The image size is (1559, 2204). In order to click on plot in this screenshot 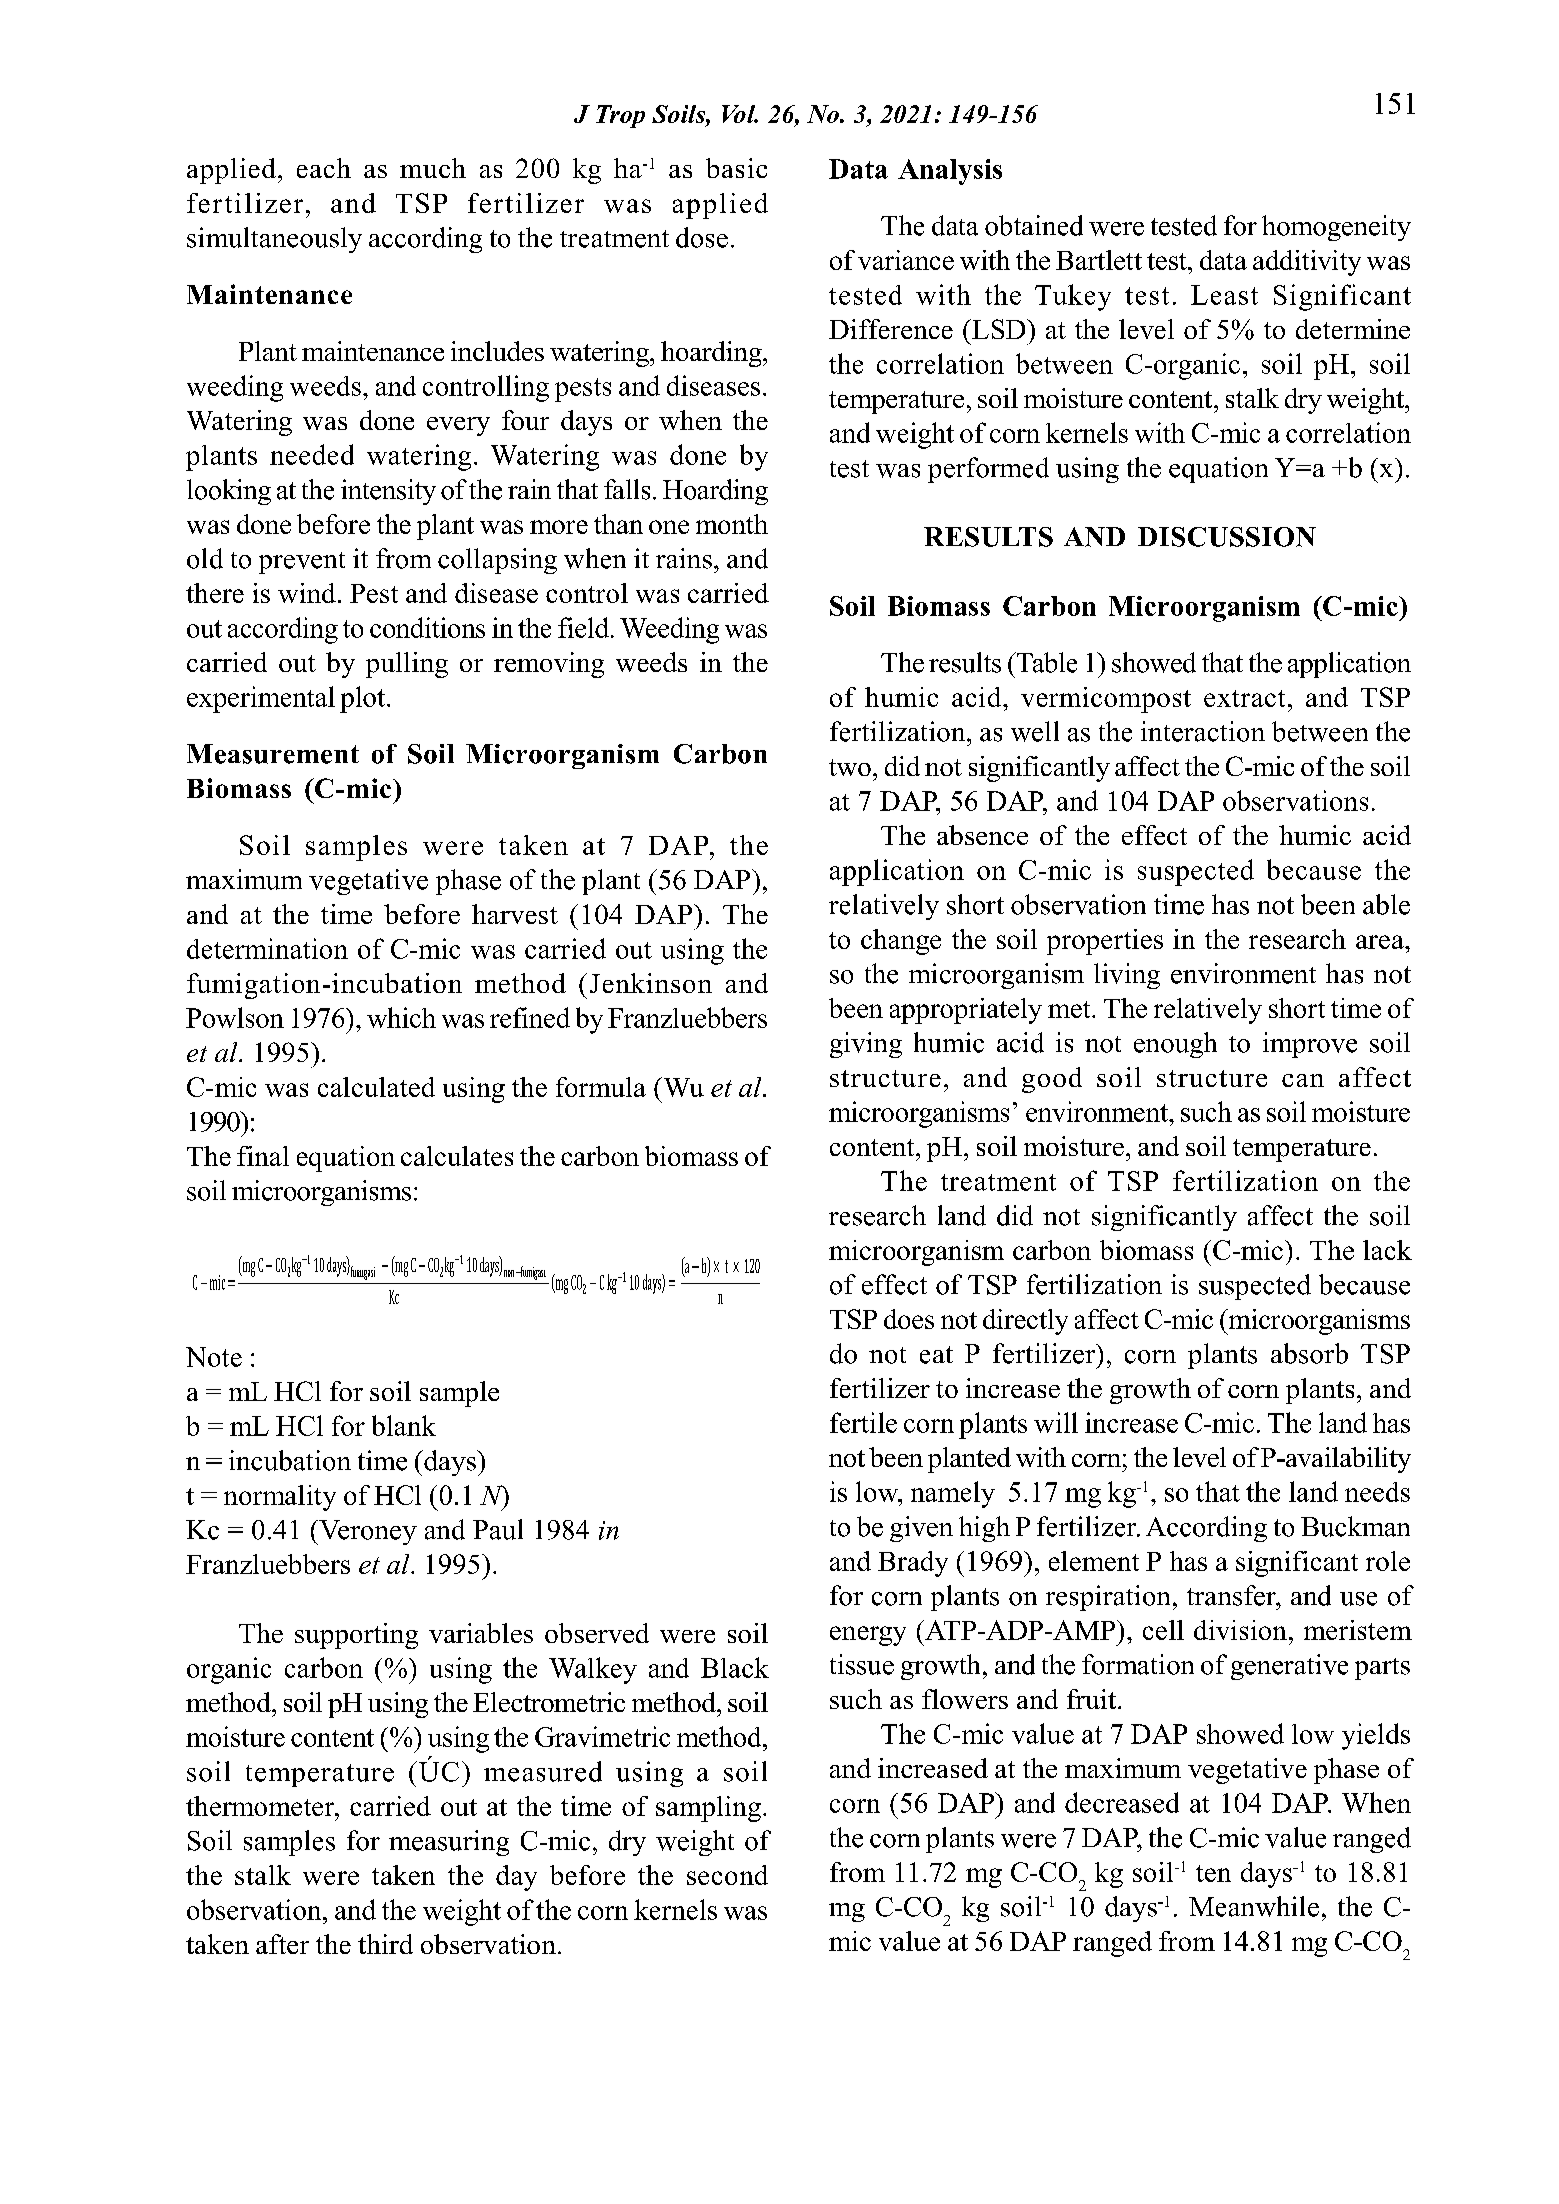, I will do `click(364, 699)`.
